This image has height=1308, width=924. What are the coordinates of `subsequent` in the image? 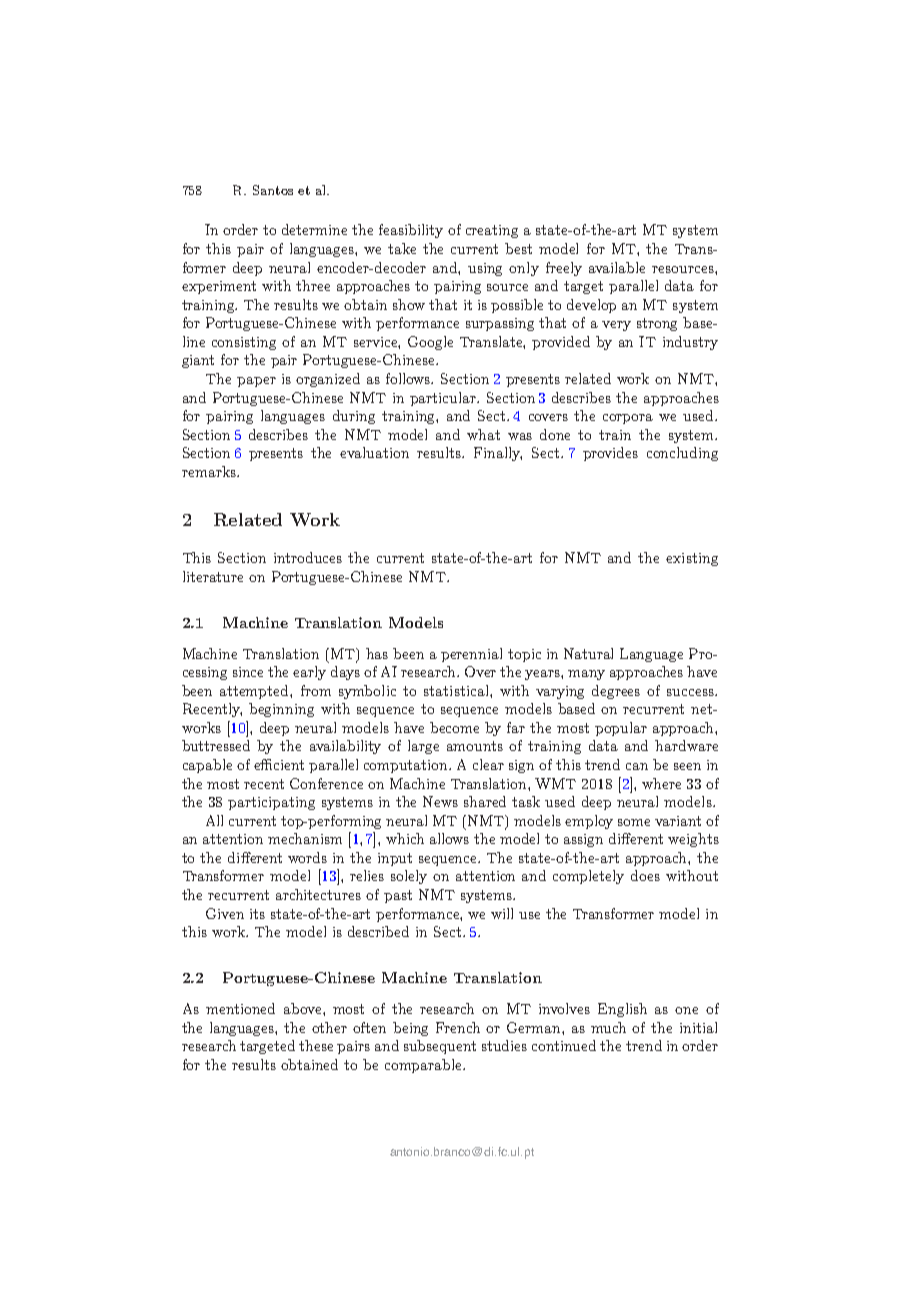 It's located at (440, 1047).
